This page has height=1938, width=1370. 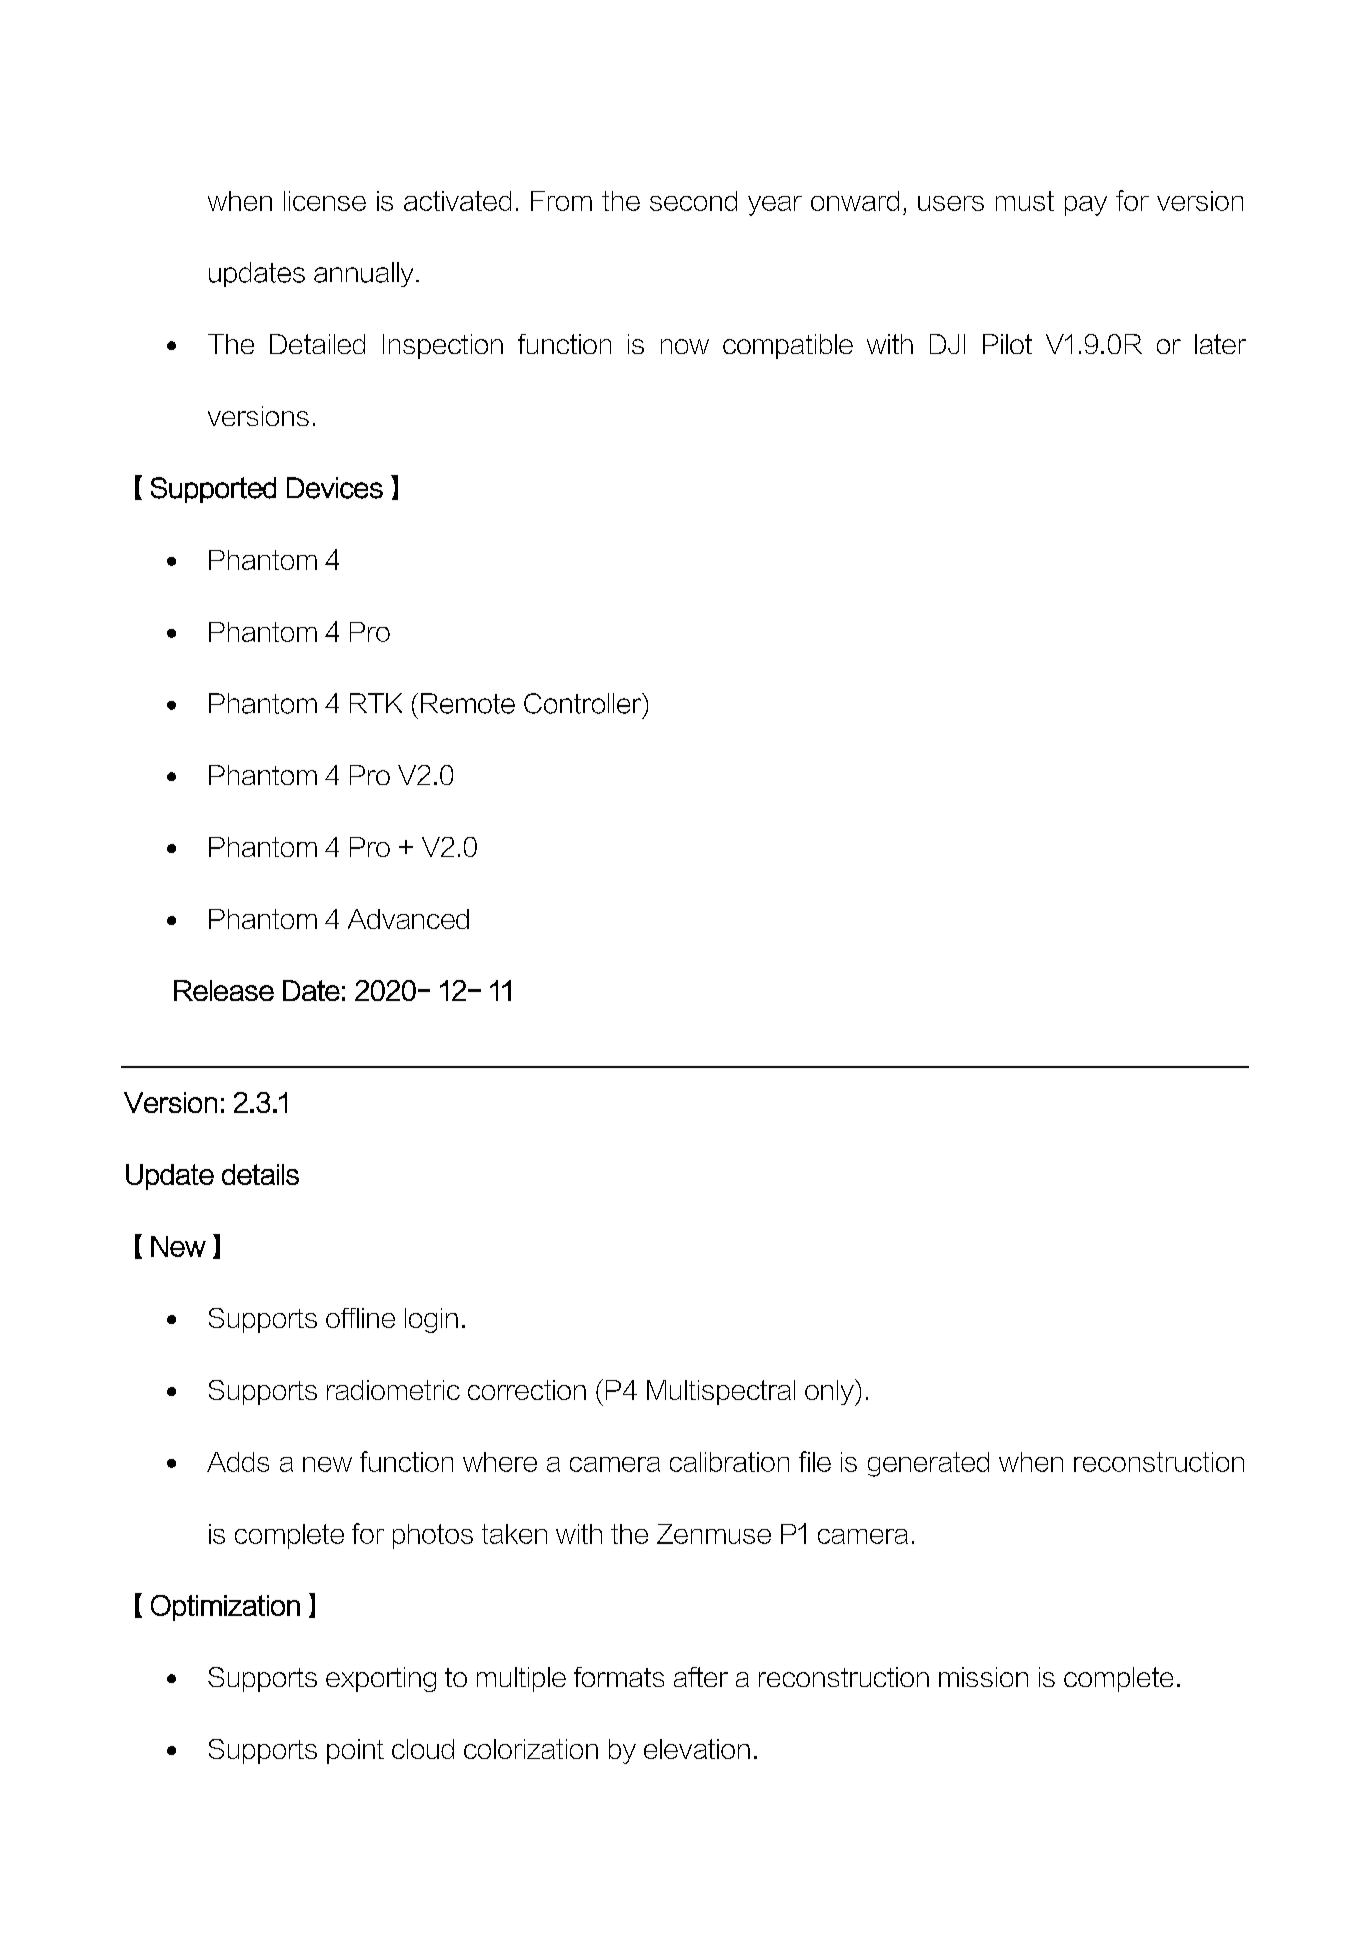 What do you see at coordinates (584, 703) in the page?
I see `Controller` at bounding box center [584, 703].
